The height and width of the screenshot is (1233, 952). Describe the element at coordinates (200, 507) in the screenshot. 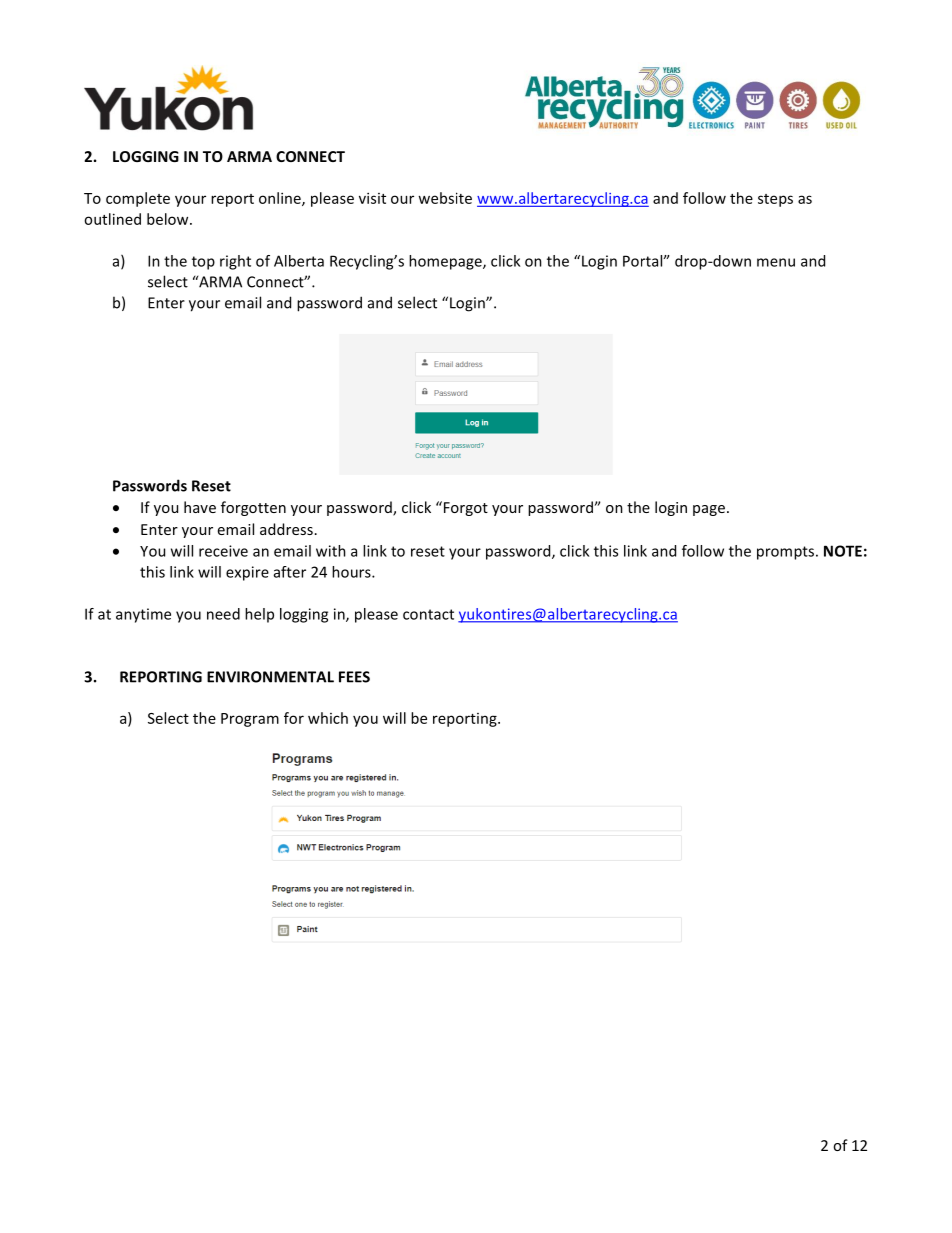

I see `have` at that location.
